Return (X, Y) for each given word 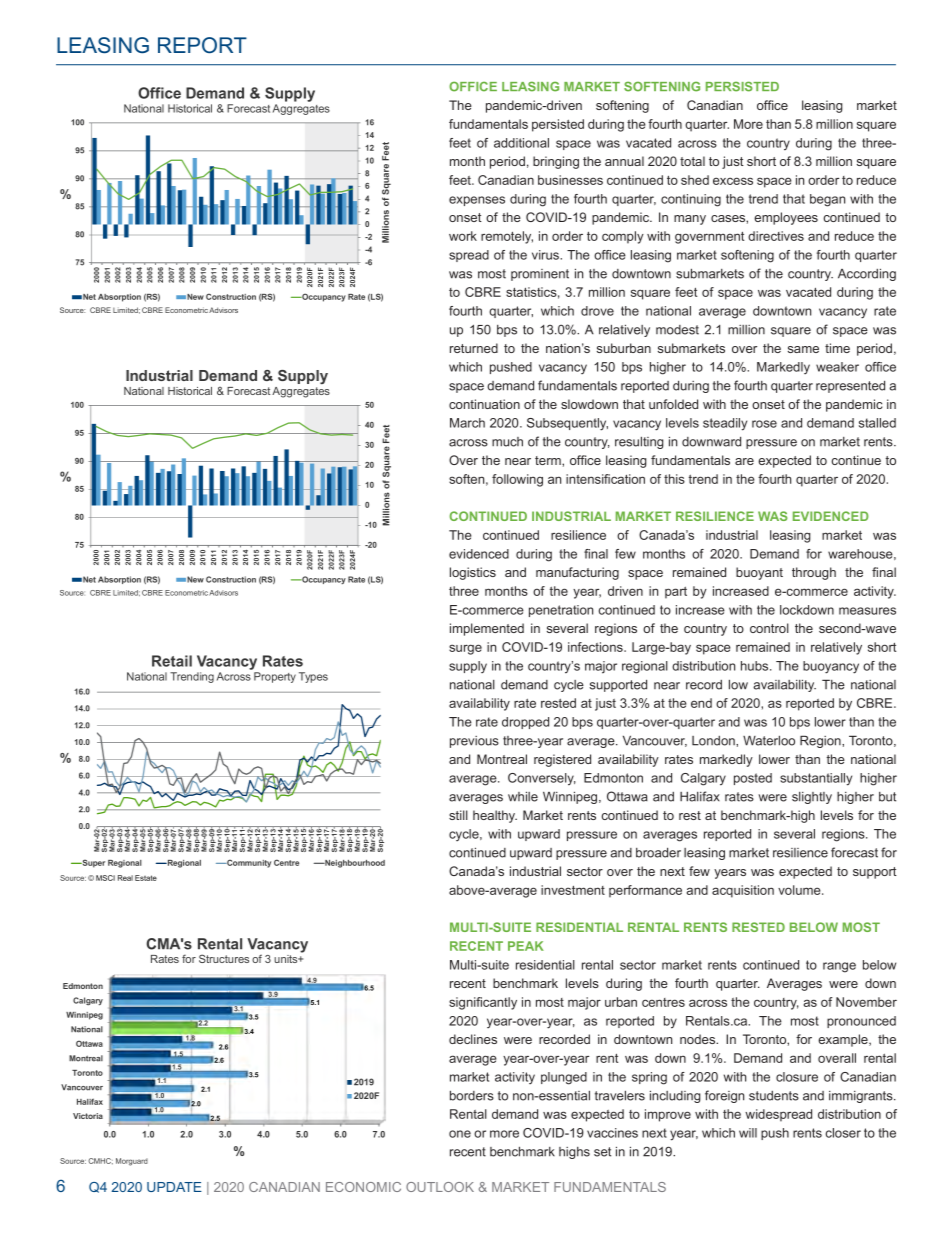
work (463, 236)
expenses (477, 201)
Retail (172, 661)
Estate (146, 878)
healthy (495, 816)
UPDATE (174, 1187)
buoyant (759, 573)
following (517, 480)
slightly (812, 798)
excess (733, 181)
